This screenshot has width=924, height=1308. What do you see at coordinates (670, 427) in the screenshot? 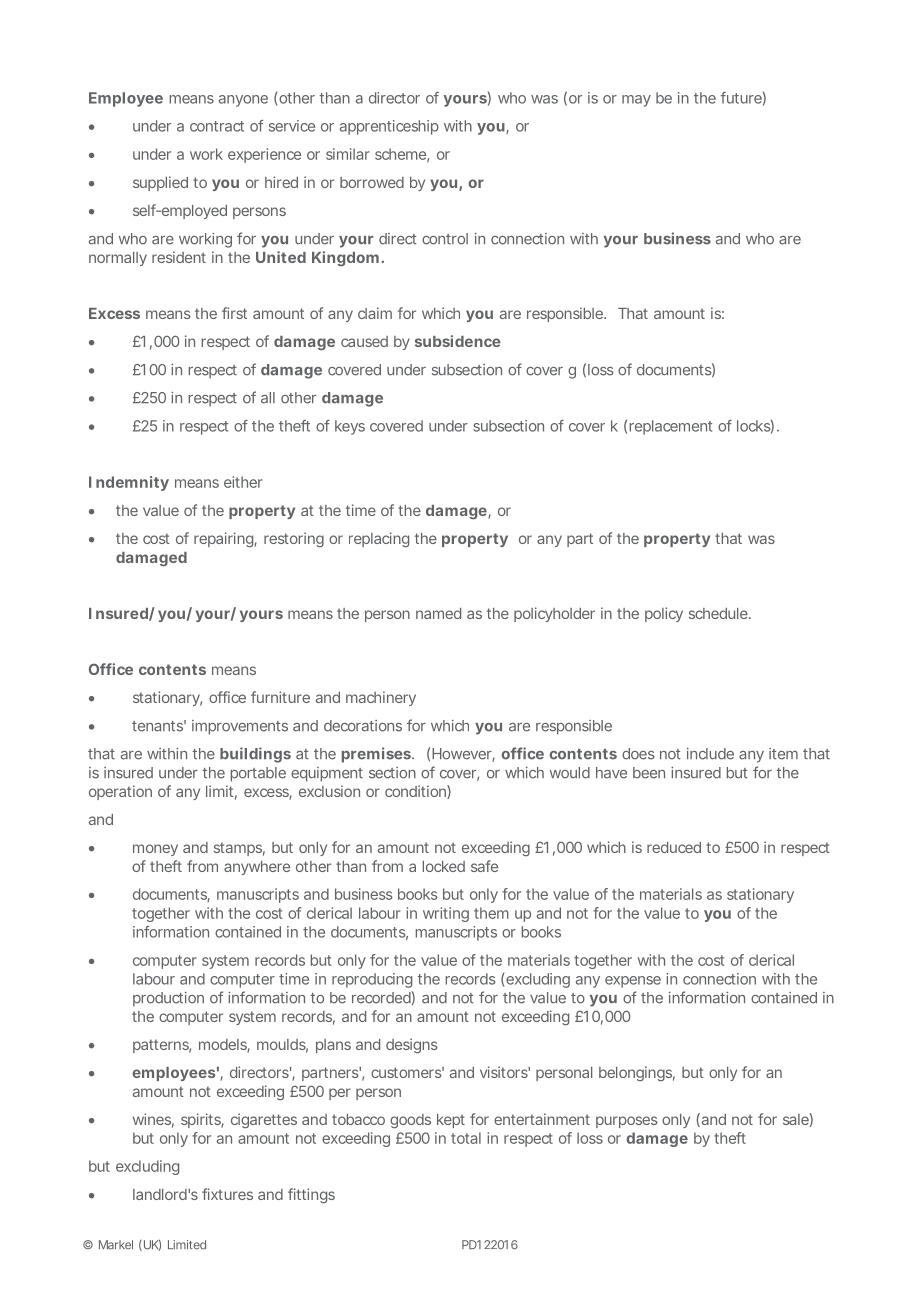
I see `replacement` at bounding box center [670, 427].
